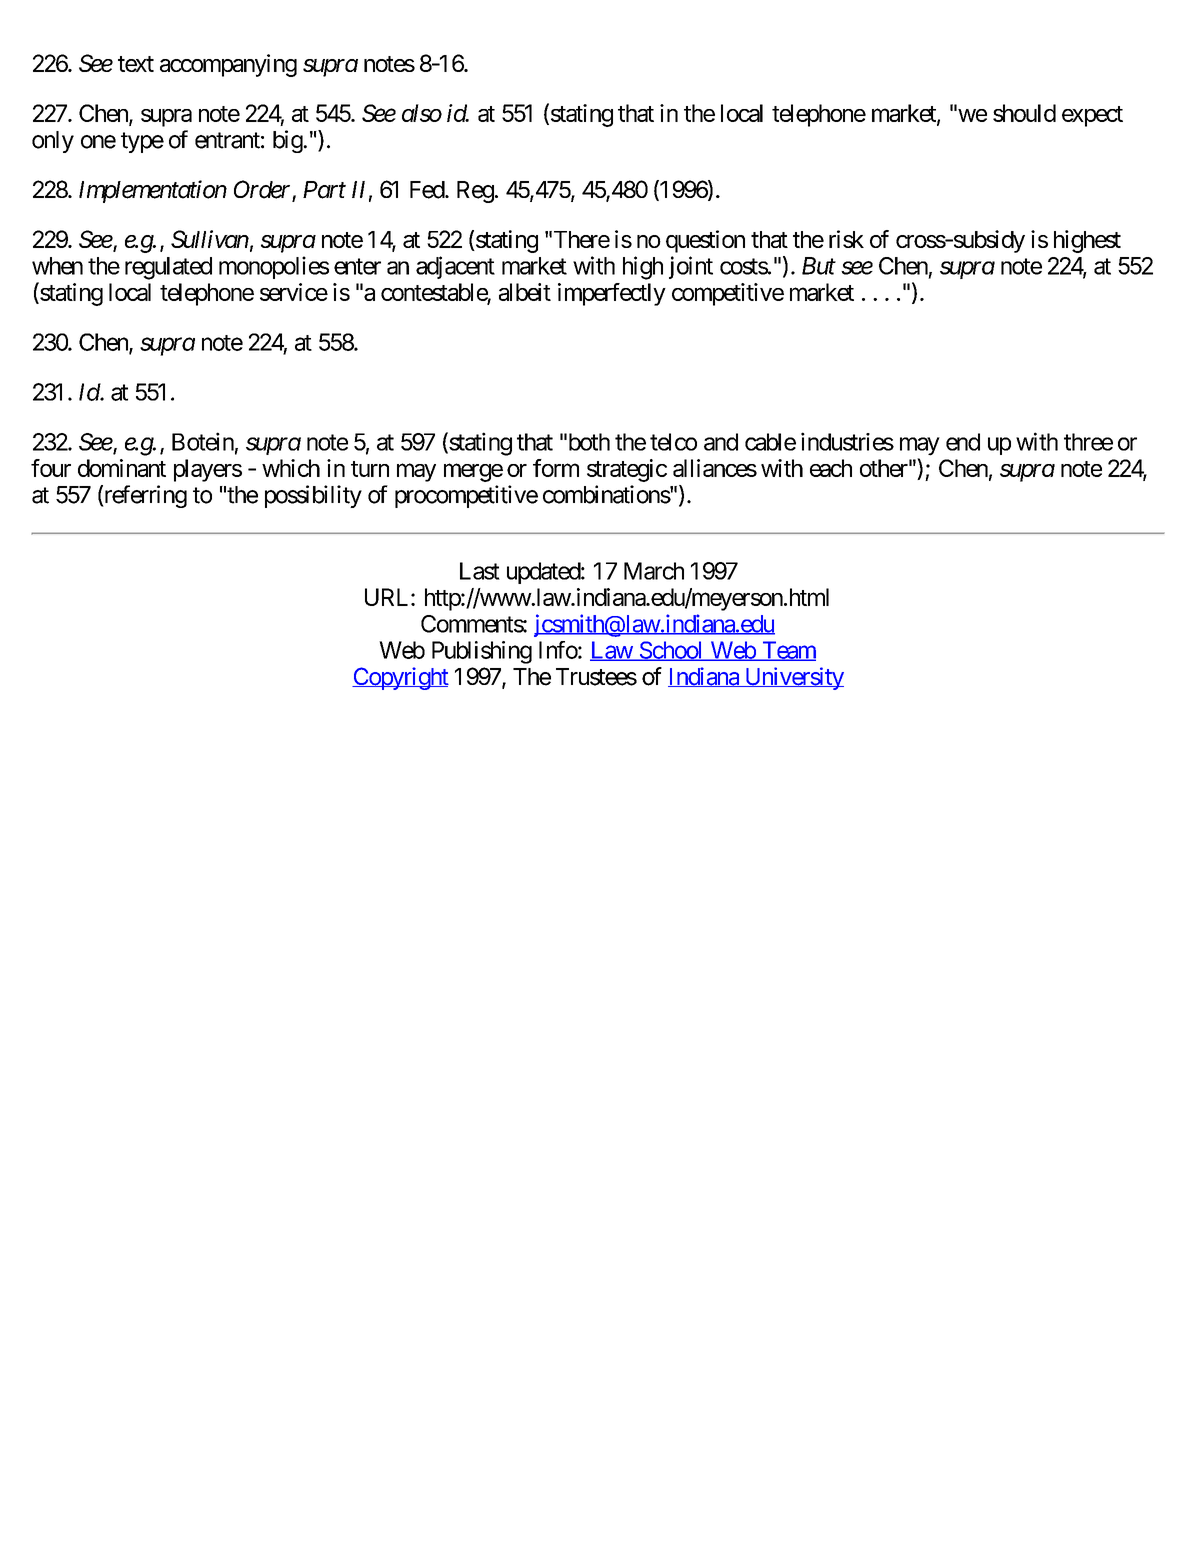 This screenshot has width=1197, height=1549. I want to click on Team, so click(788, 651).
